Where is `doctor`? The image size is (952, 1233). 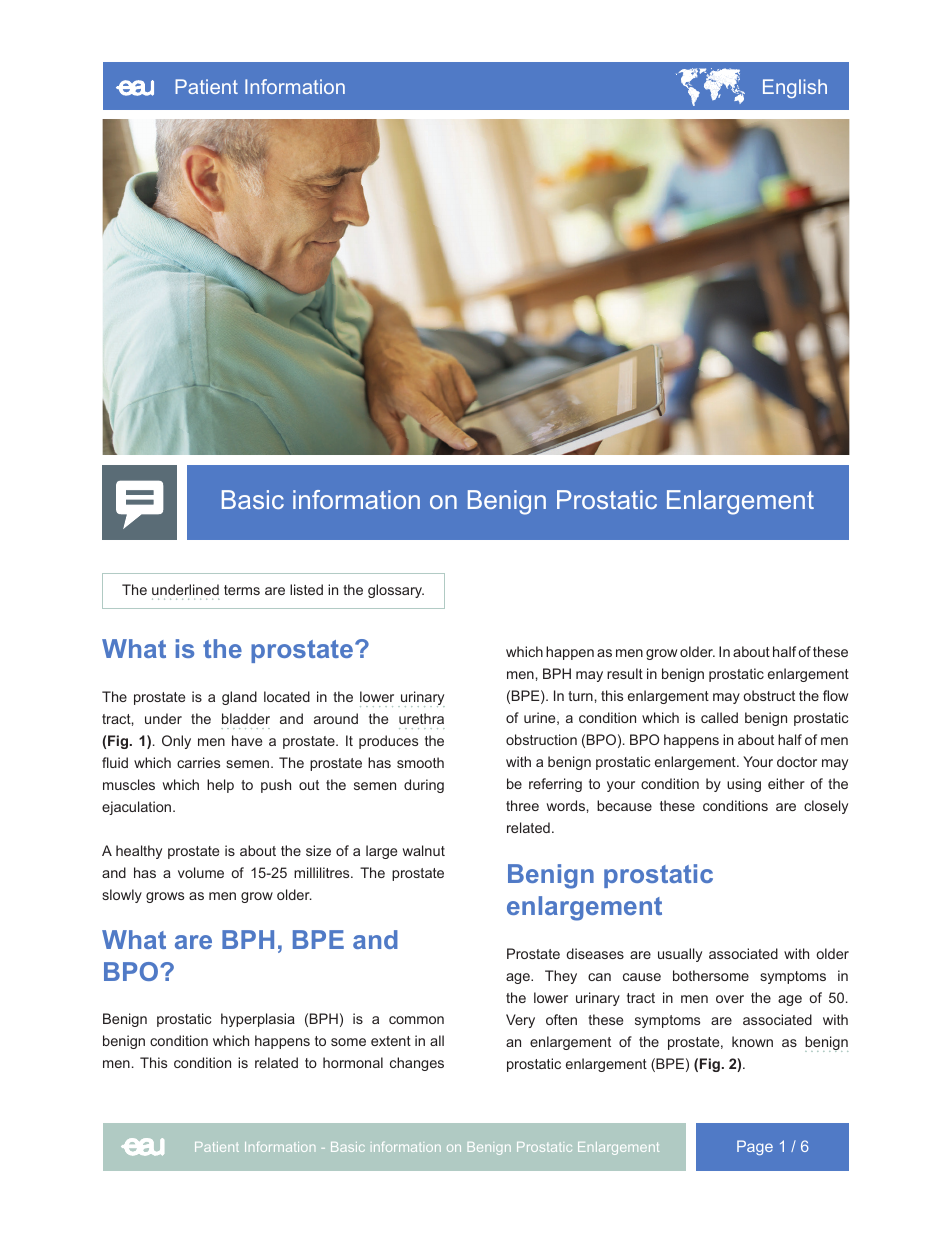 doctor is located at coordinates (797, 761).
